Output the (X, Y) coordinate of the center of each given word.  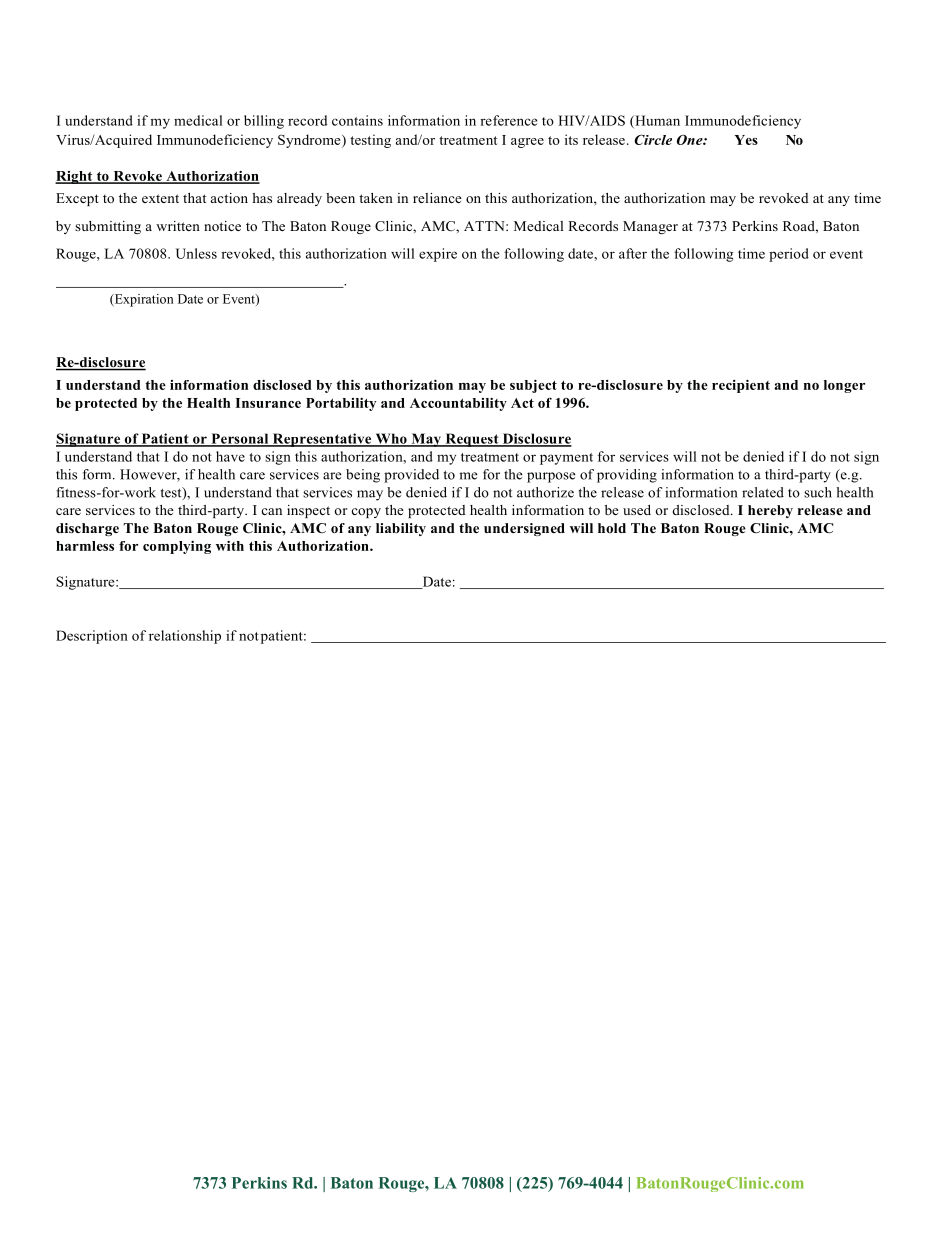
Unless (196, 253)
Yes (746, 140)
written (178, 226)
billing (264, 122)
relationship (185, 637)
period (789, 255)
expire (438, 255)
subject (533, 386)
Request (472, 440)
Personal (240, 439)
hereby (770, 511)
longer (844, 386)
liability (401, 529)
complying (177, 547)
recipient (741, 386)
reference (508, 120)
